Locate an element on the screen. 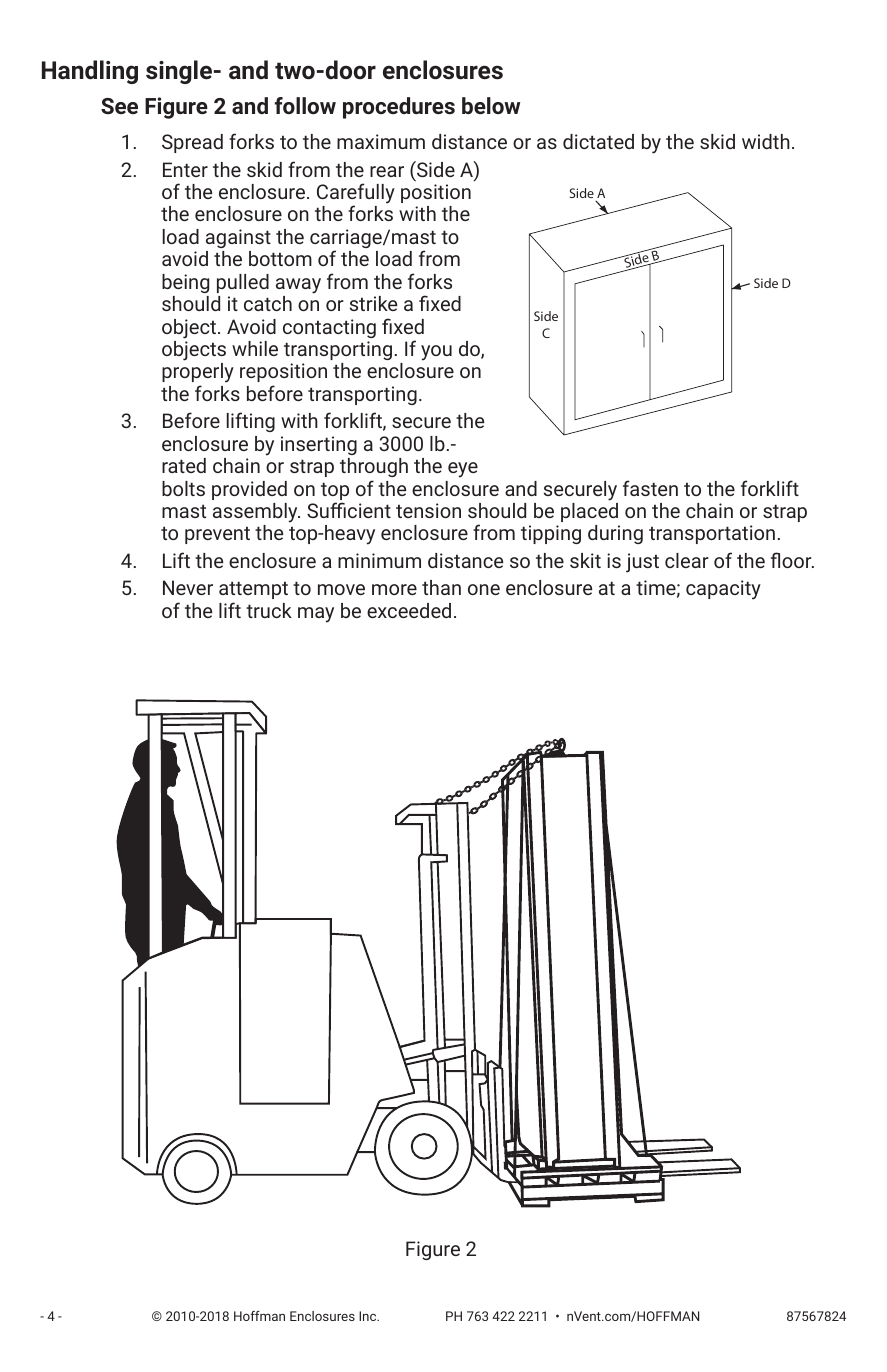 The height and width of the screenshot is (1372, 887). fasten is located at coordinates (650, 488).
